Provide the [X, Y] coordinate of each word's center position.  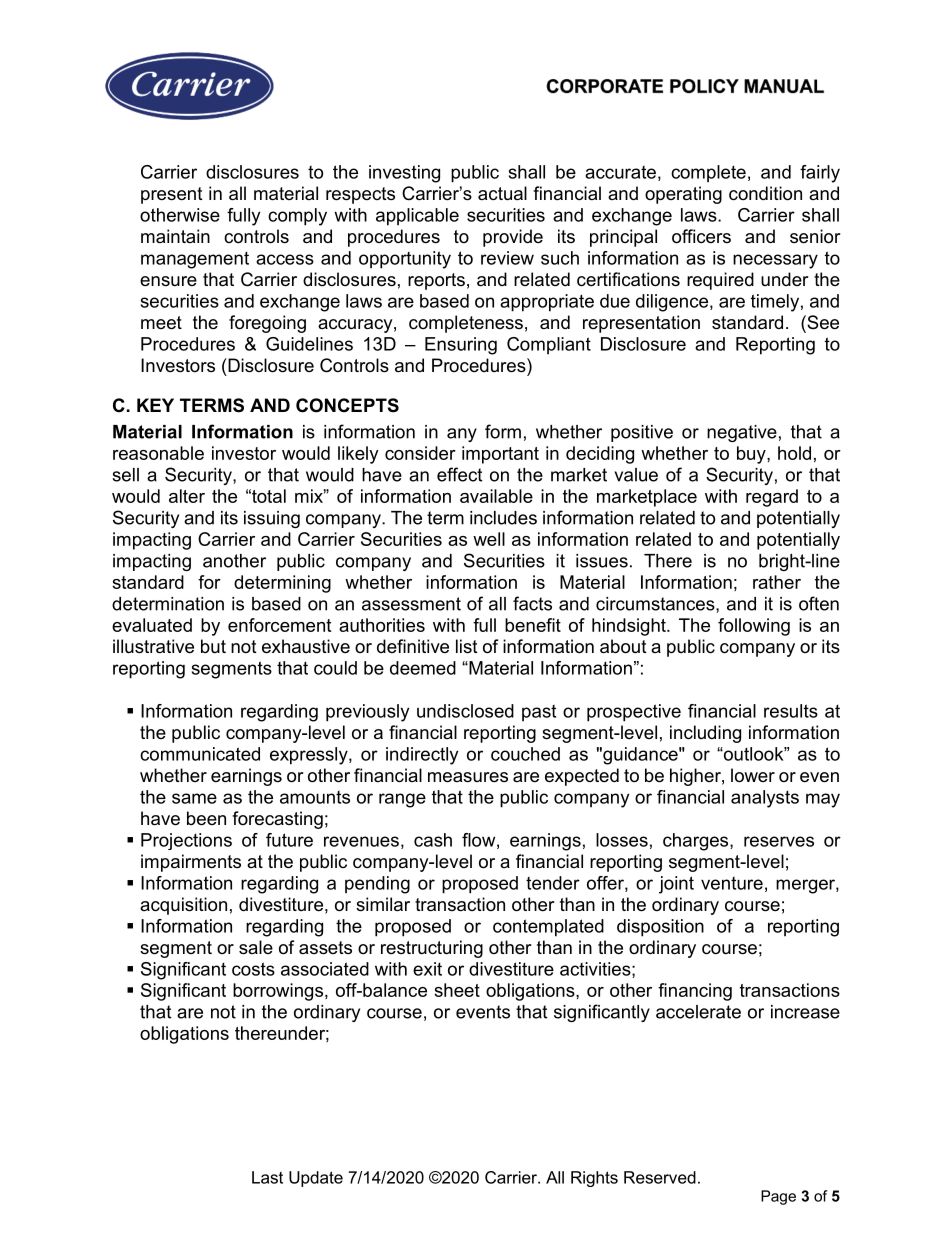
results [791, 711]
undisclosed [465, 711]
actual [502, 193]
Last [267, 1177]
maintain [175, 236]
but [213, 646]
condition [765, 193]
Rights [594, 1179]
